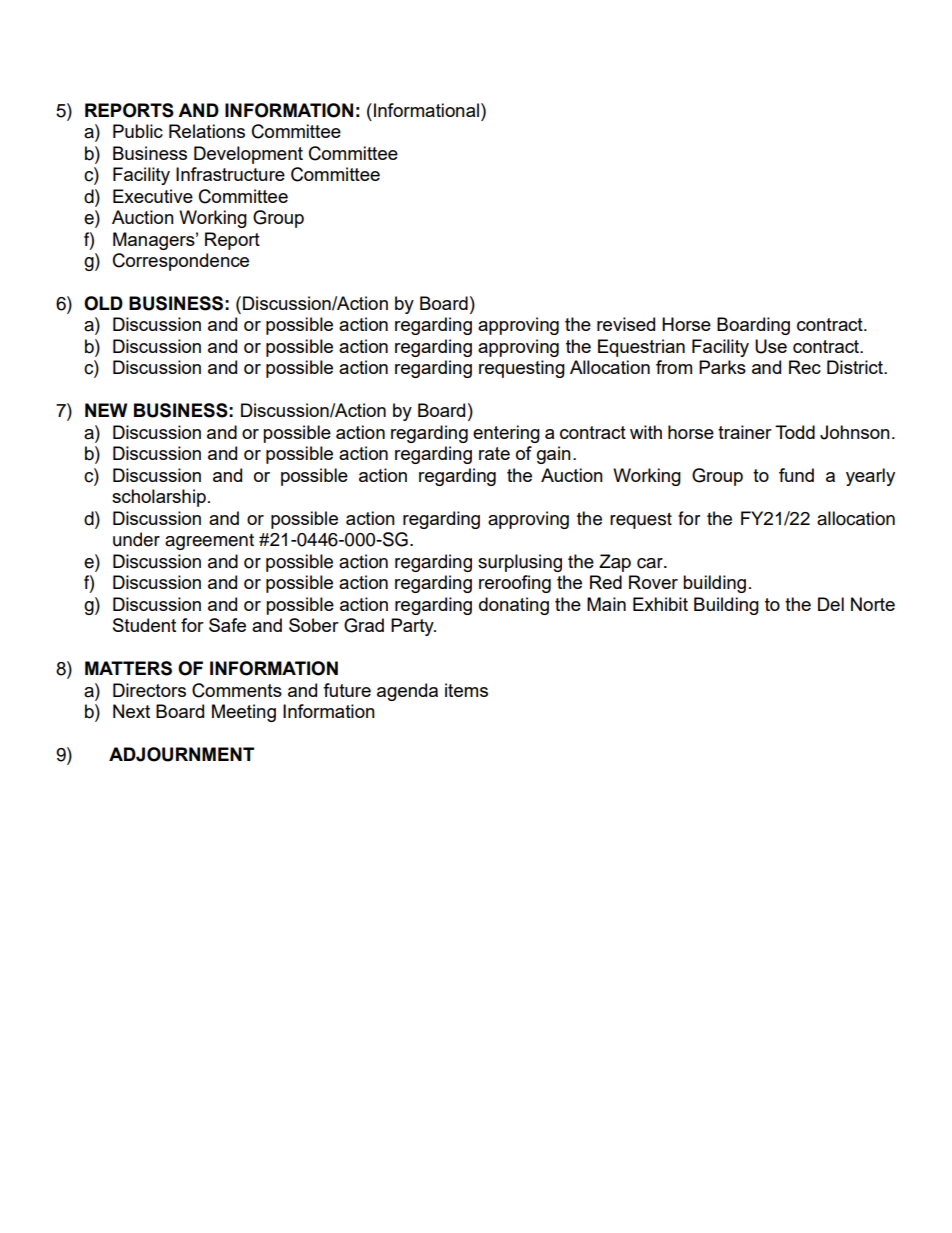  I want to click on Relations, so click(207, 131).
